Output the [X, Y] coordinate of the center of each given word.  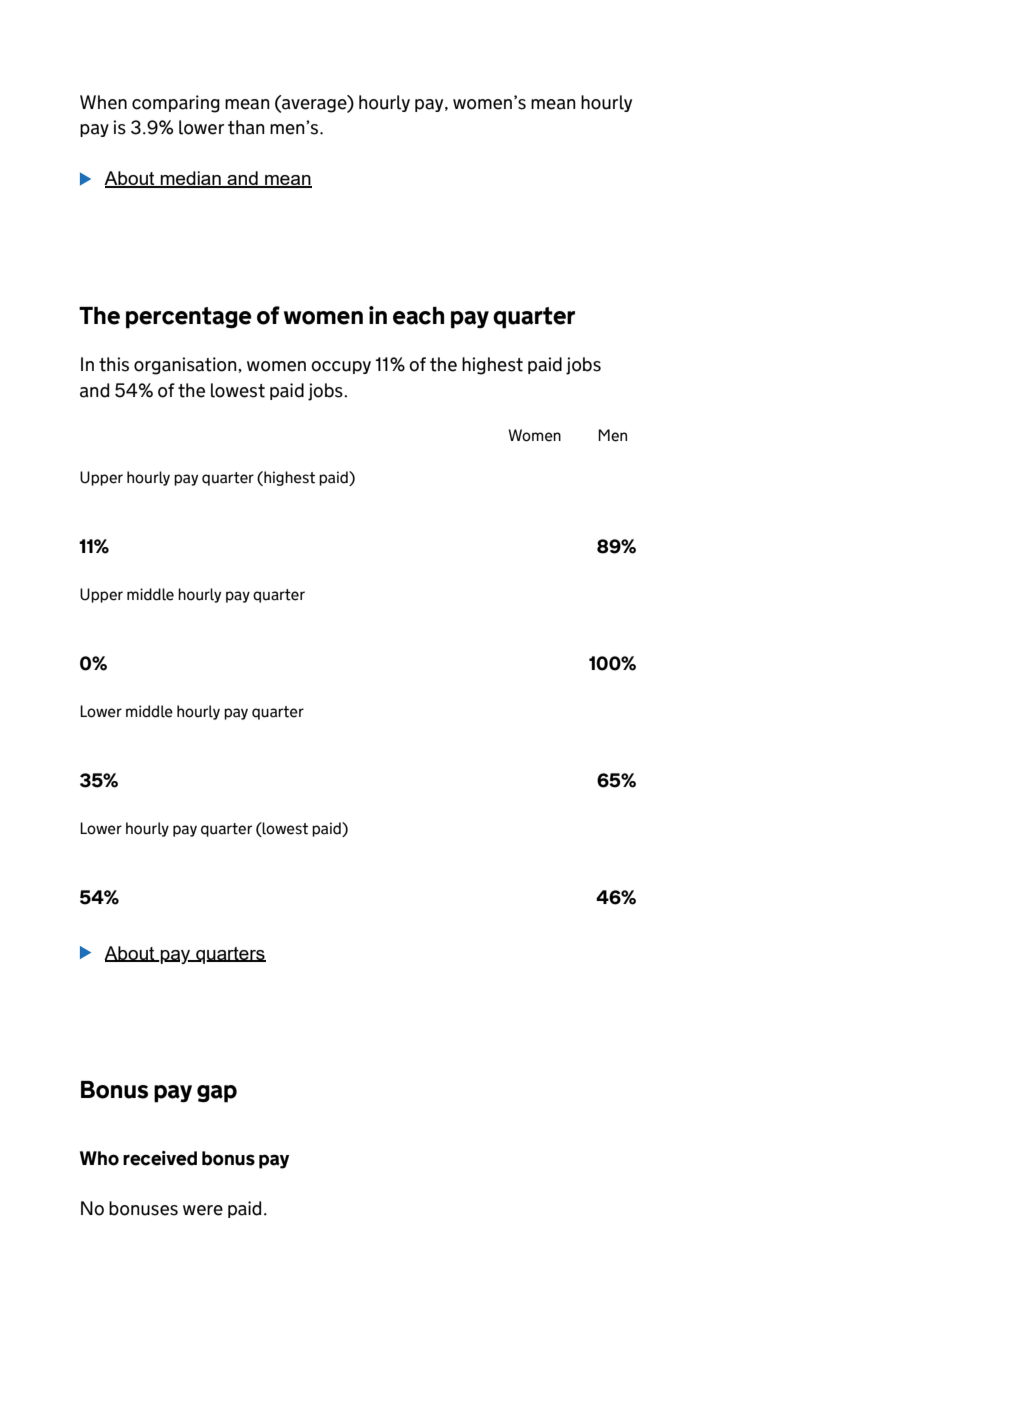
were [203, 1210]
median [191, 179]
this [114, 364]
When [103, 102]
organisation [185, 366]
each [418, 316]
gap [217, 1094]
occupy [341, 367]
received [160, 1158]
